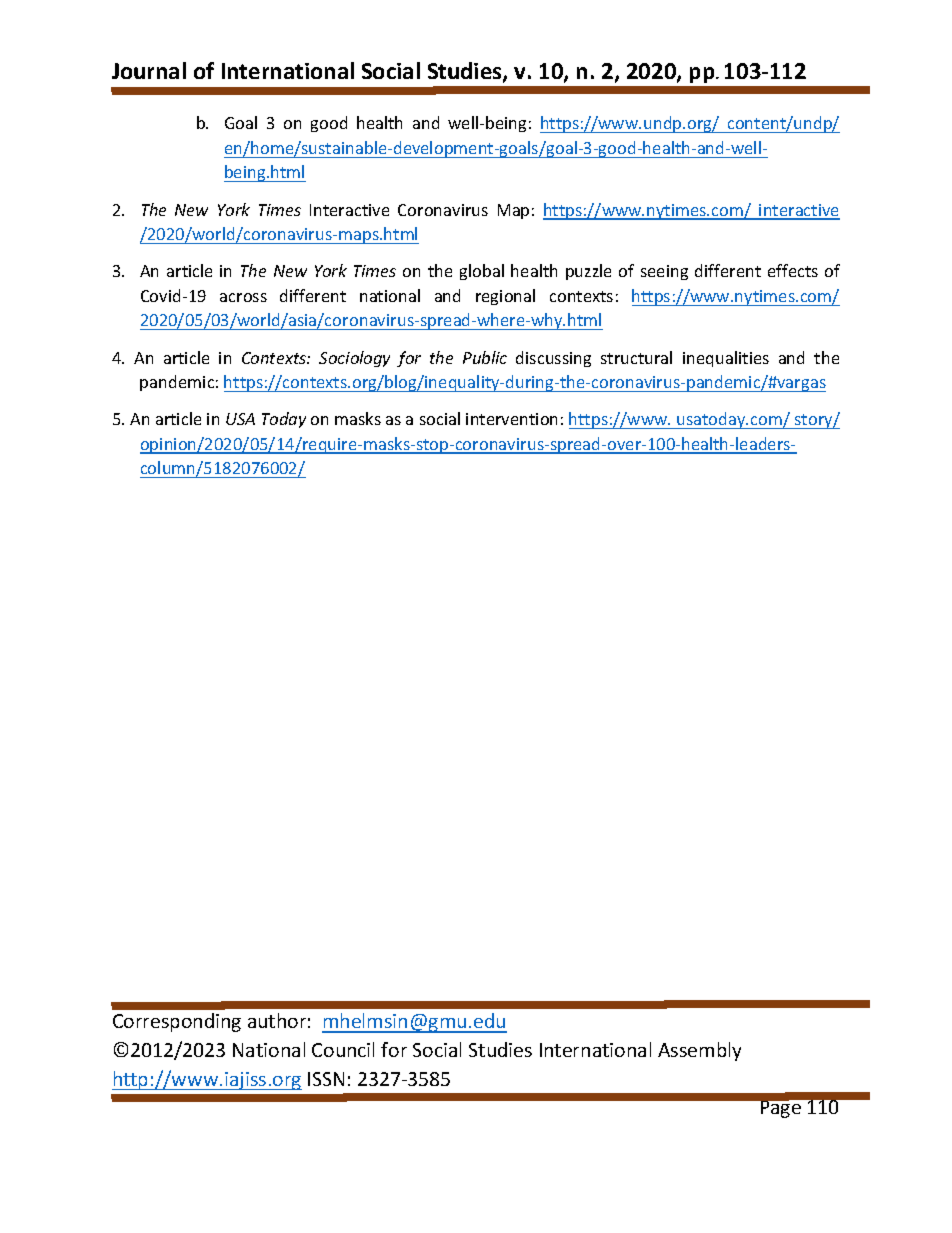 The height and width of the document is (1233, 952). What do you see at coordinates (343, 1049) in the document?
I see `Council` at bounding box center [343, 1049].
